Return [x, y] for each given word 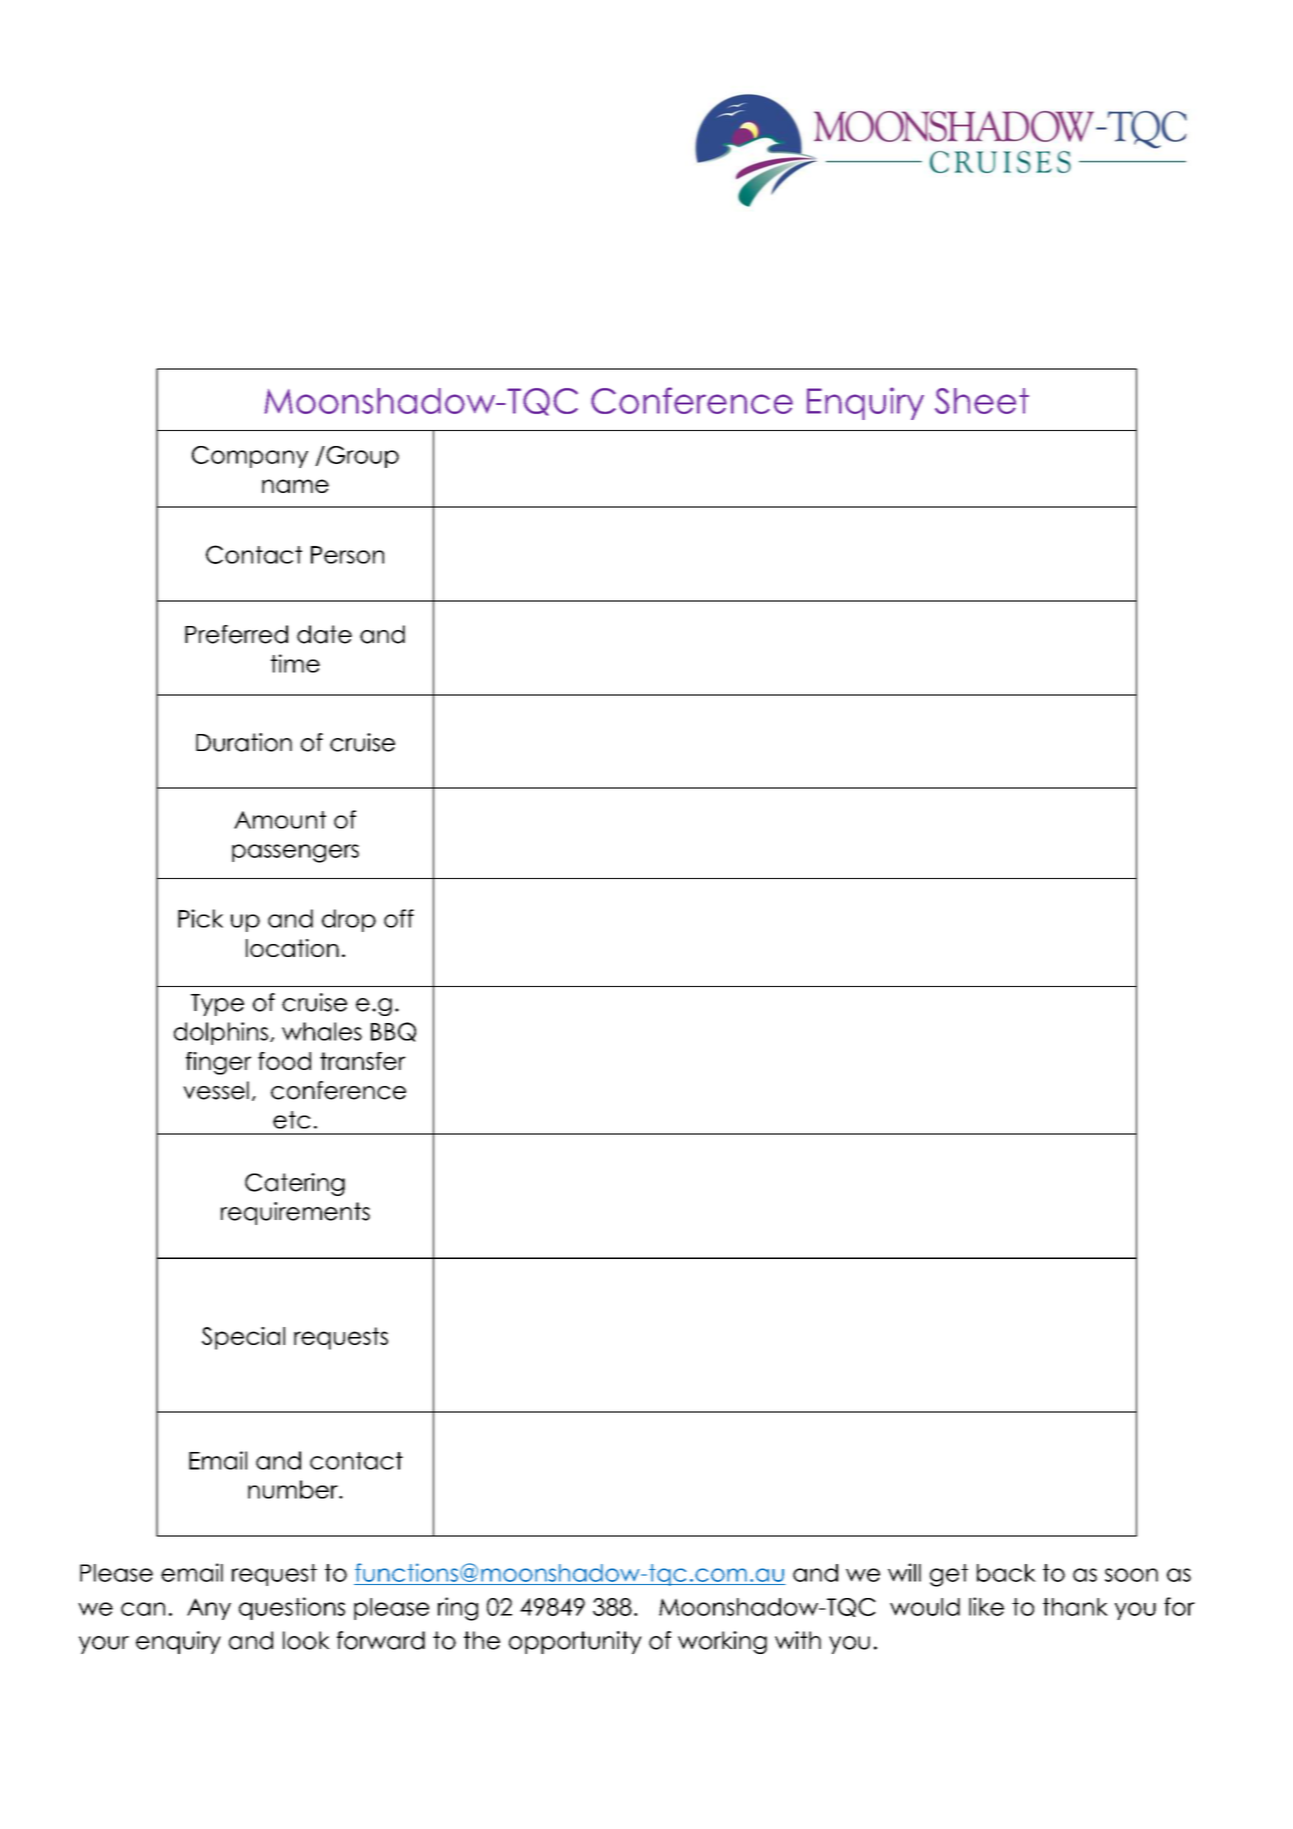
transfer [363, 1061]
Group [361, 457]
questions [292, 1608]
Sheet [982, 401]
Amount [280, 820]
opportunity [575, 1642]
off [399, 918]
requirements [295, 1213]
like [986, 1606]
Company [250, 457]
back [1006, 1573]
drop [349, 920]
